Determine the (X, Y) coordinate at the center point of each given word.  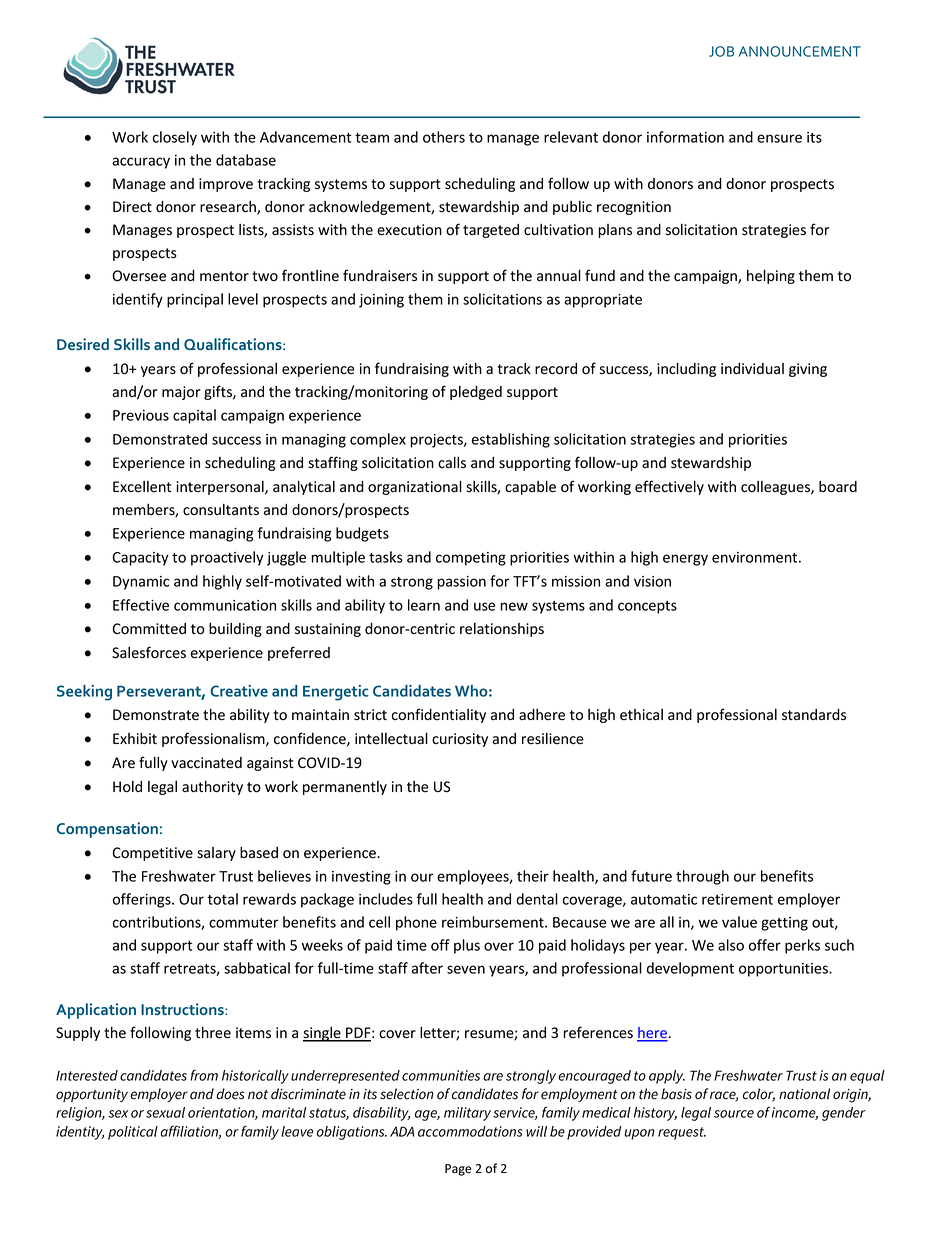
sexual (165, 1112)
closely (175, 138)
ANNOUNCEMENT (800, 51)
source (734, 1114)
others (444, 137)
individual (752, 369)
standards (814, 715)
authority (212, 788)
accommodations (470, 1131)
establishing (511, 440)
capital (194, 416)
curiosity (460, 740)
